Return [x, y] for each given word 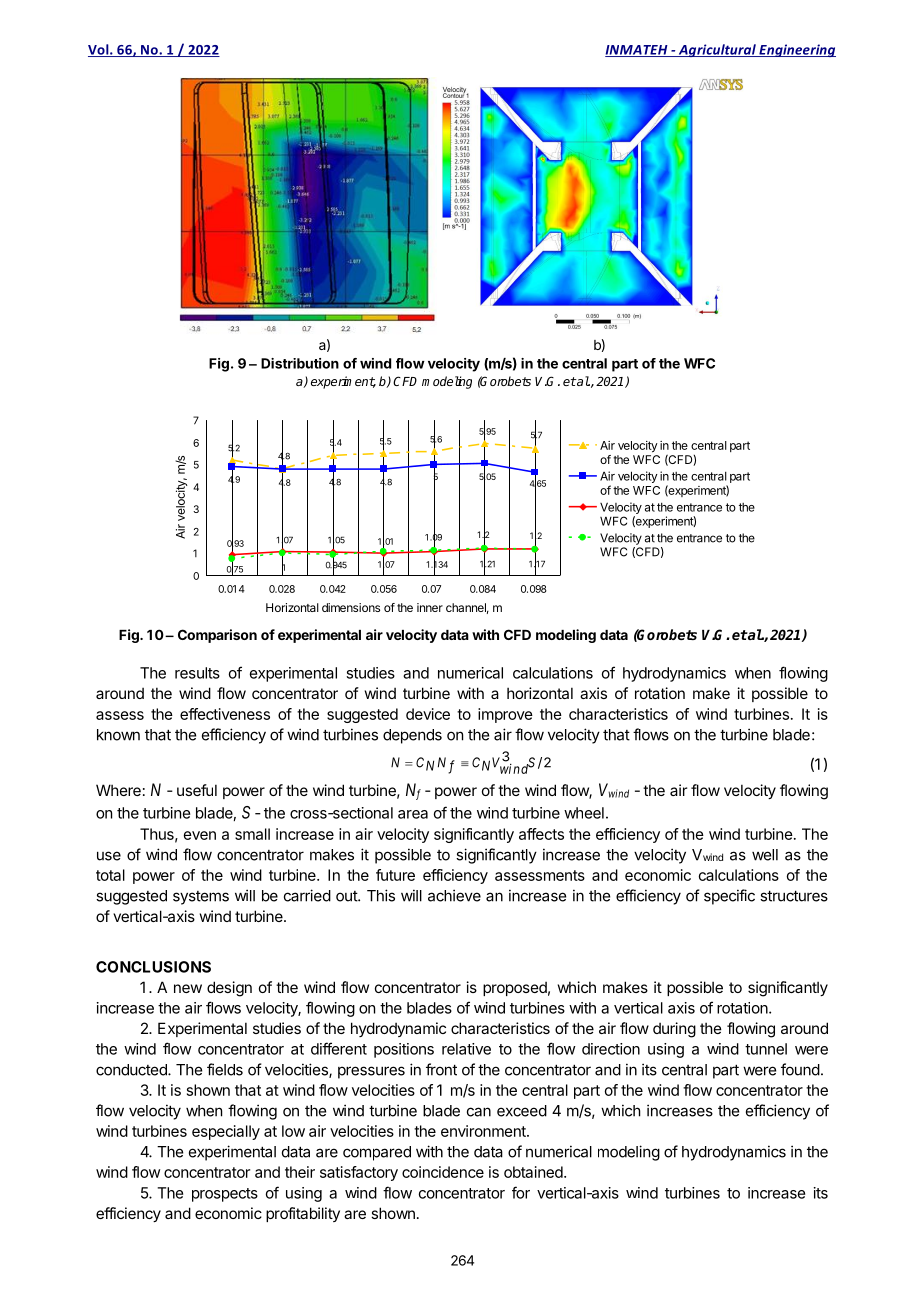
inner [430, 607]
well [765, 855]
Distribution [300, 363]
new [188, 988]
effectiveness [225, 714]
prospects [225, 1195]
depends [412, 736]
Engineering [796, 50]
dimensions [351, 607]
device [428, 714]
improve [505, 715]
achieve [454, 895]
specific [729, 897]
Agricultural [717, 50]
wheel [584, 813]
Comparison [217, 636]
